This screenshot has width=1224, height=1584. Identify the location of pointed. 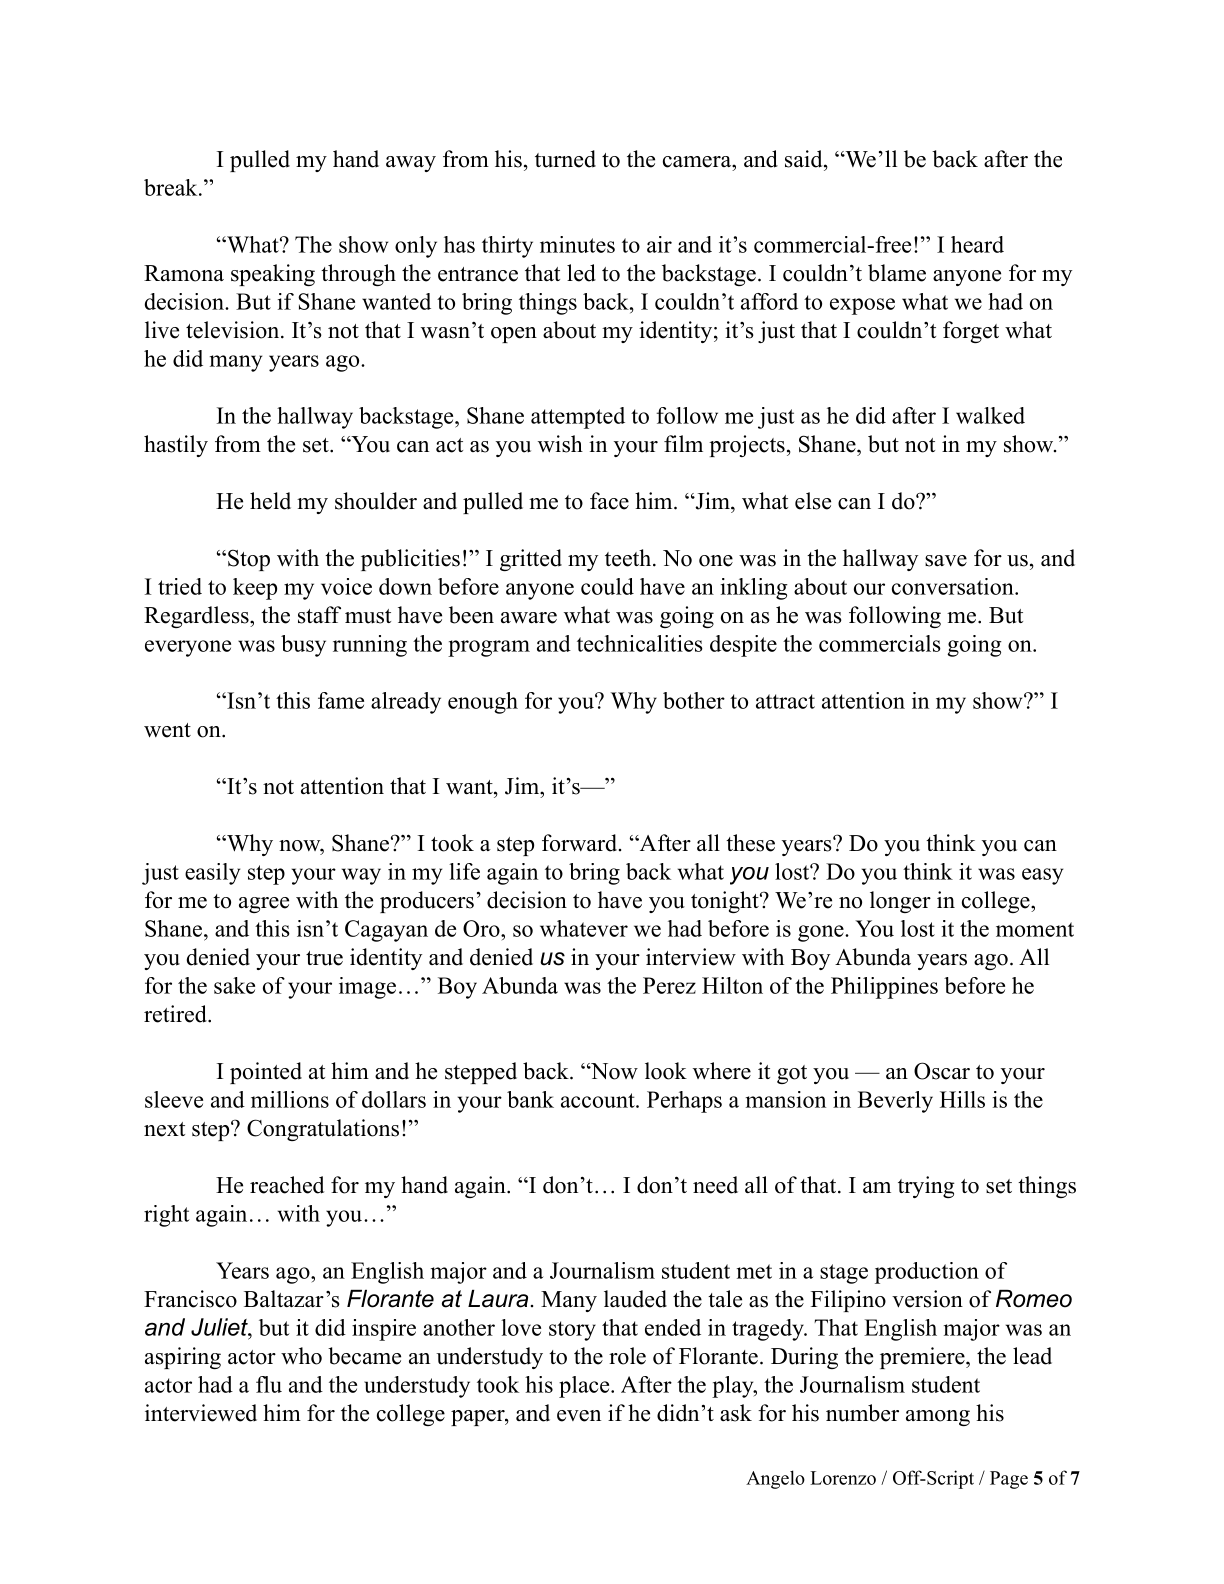
(266, 1073).
